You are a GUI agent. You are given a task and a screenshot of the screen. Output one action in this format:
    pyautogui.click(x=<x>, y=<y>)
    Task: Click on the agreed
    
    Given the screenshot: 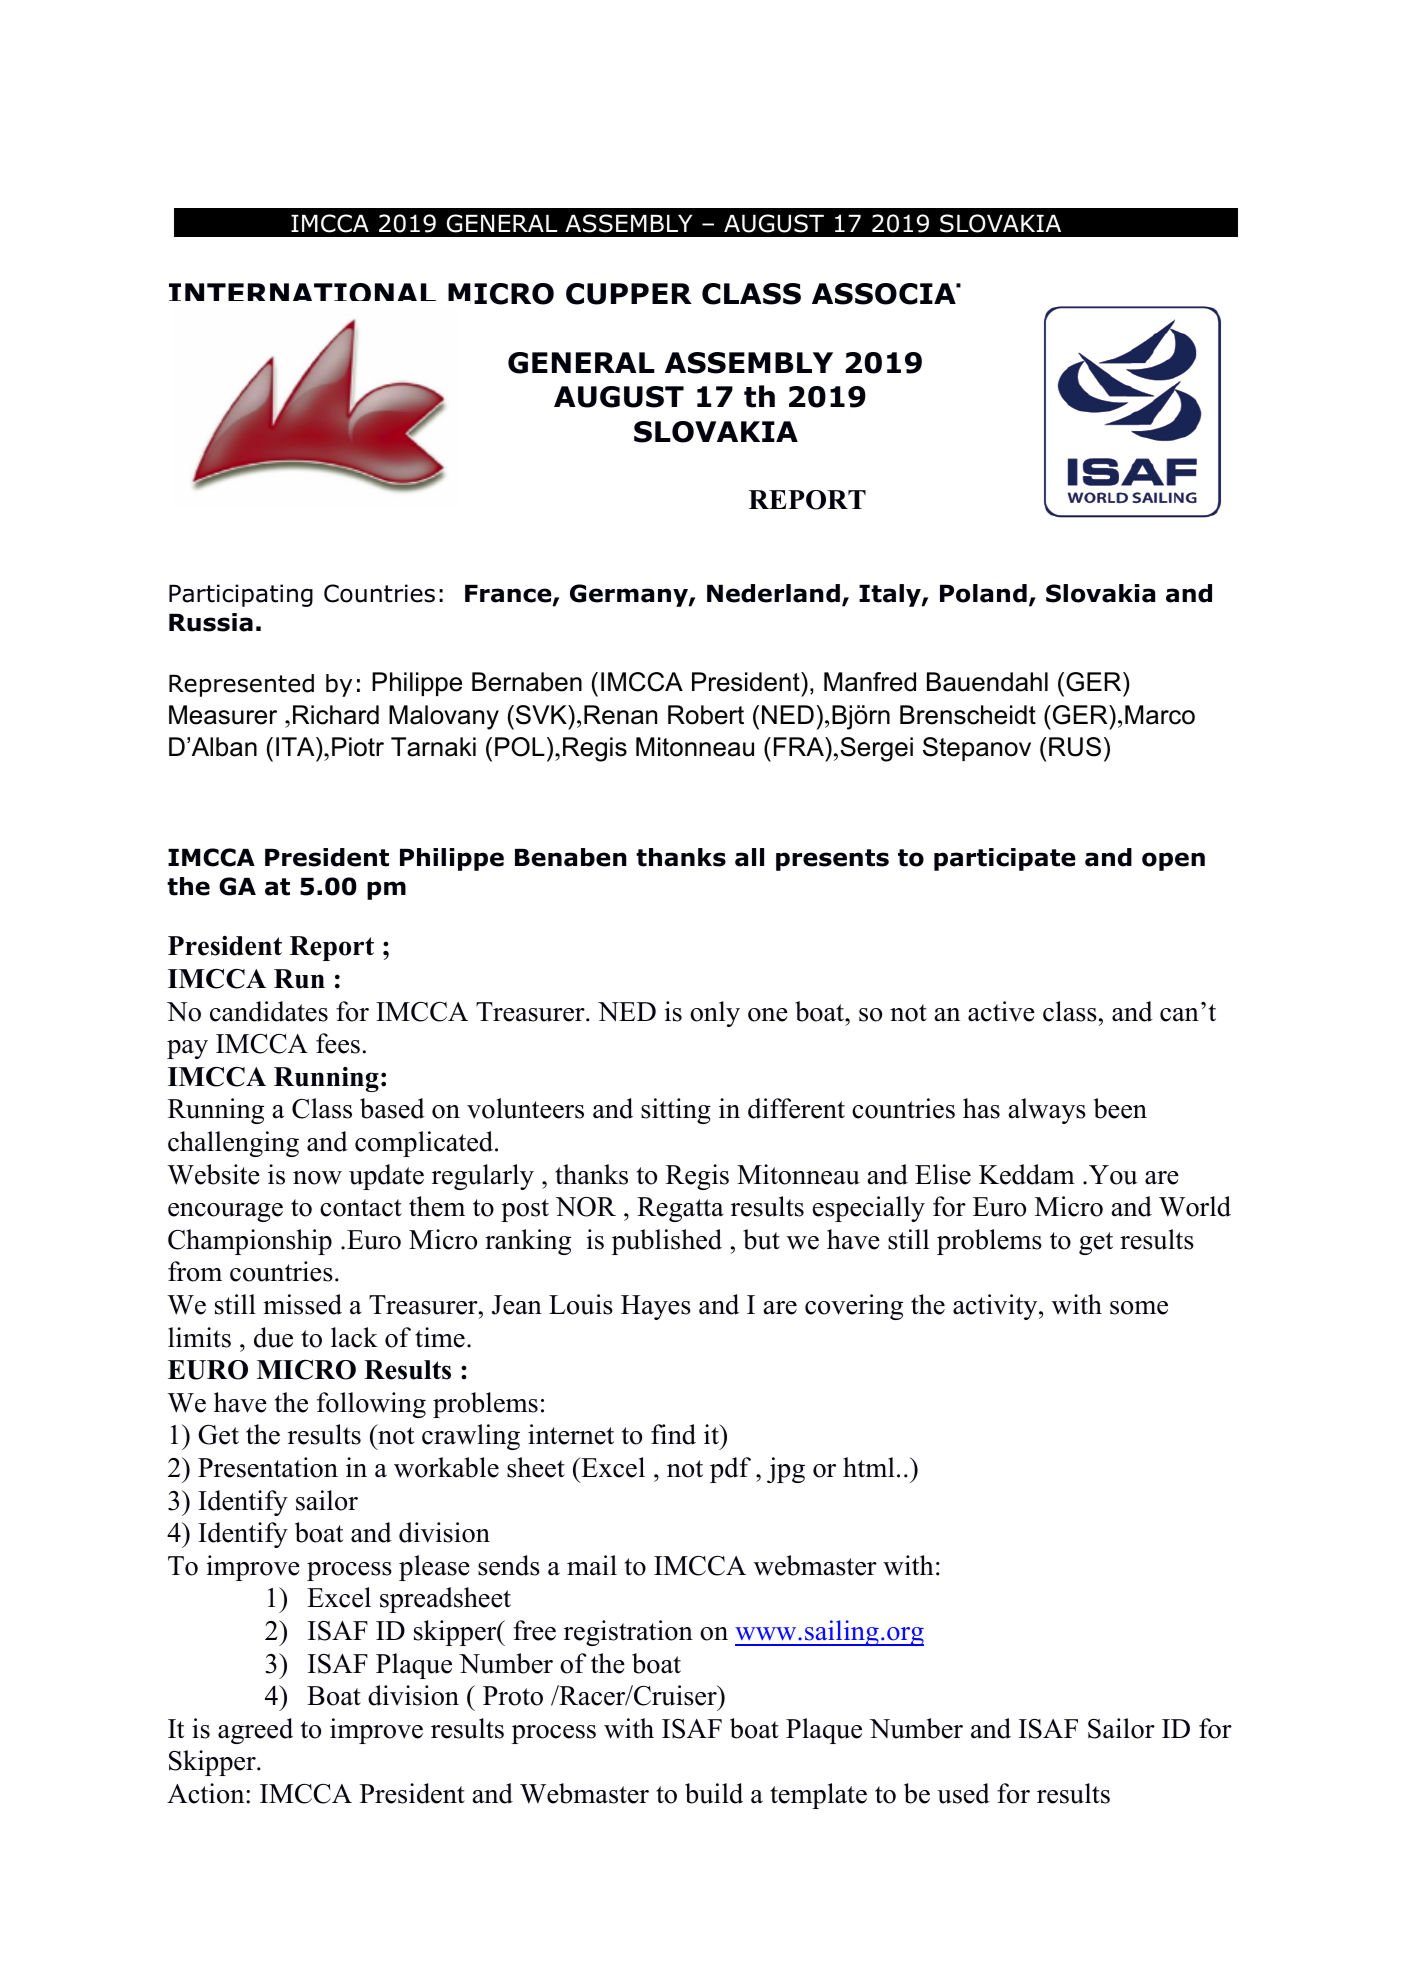 What is the action you would take?
    pyautogui.click(x=255, y=1731)
